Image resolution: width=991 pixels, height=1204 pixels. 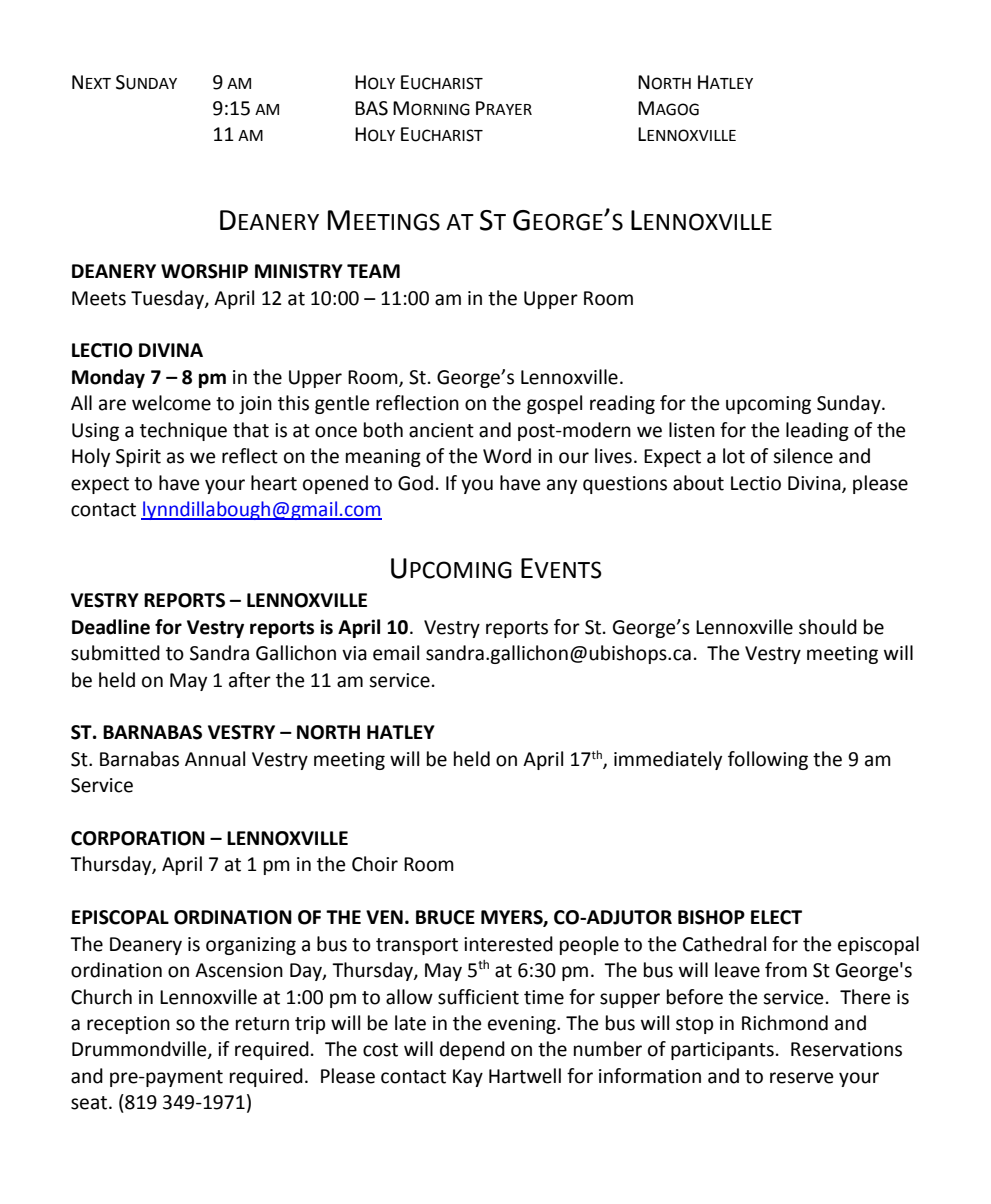 I want to click on following, so click(x=768, y=760).
